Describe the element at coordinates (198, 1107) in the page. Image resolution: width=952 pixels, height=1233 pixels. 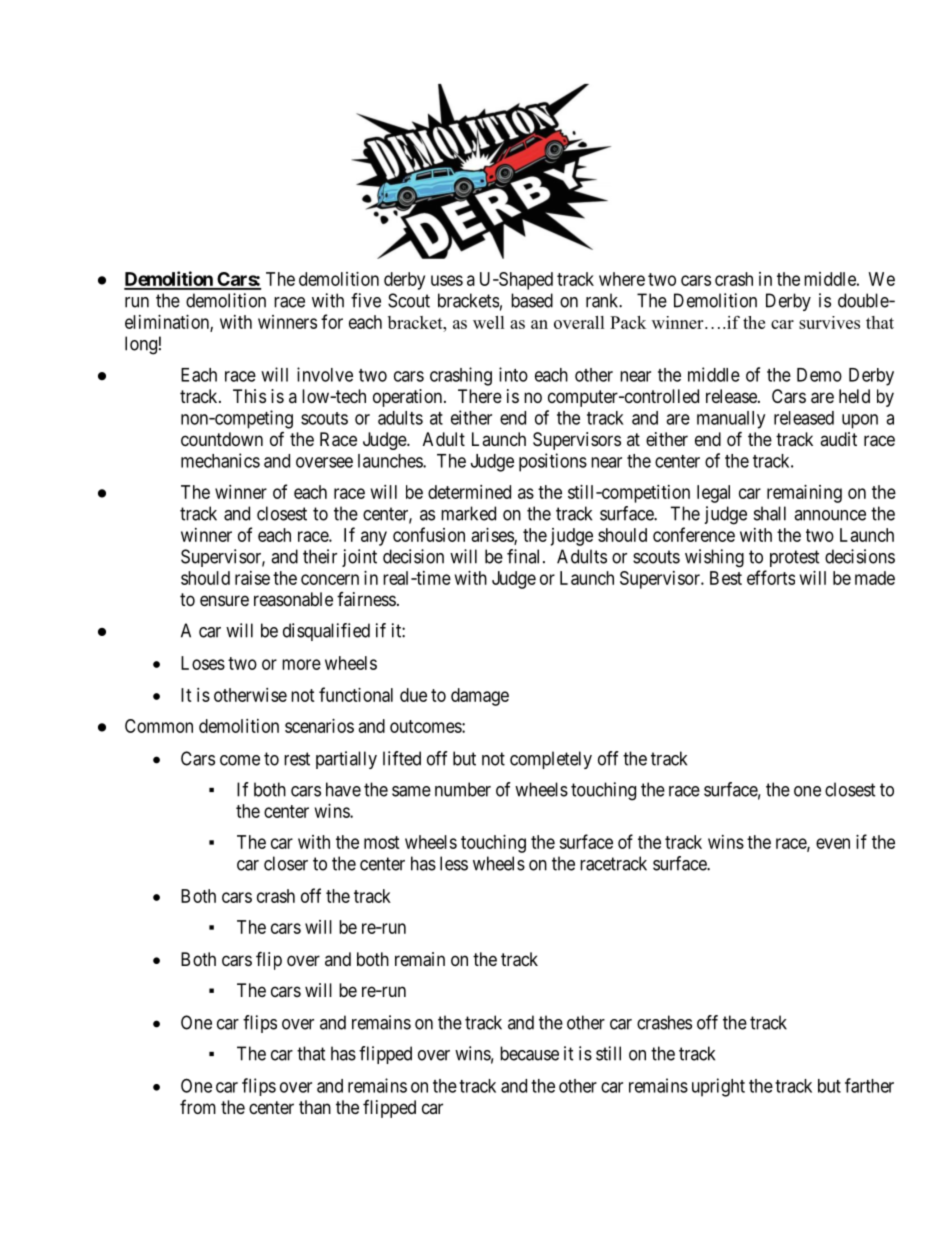
I see `from` at that location.
